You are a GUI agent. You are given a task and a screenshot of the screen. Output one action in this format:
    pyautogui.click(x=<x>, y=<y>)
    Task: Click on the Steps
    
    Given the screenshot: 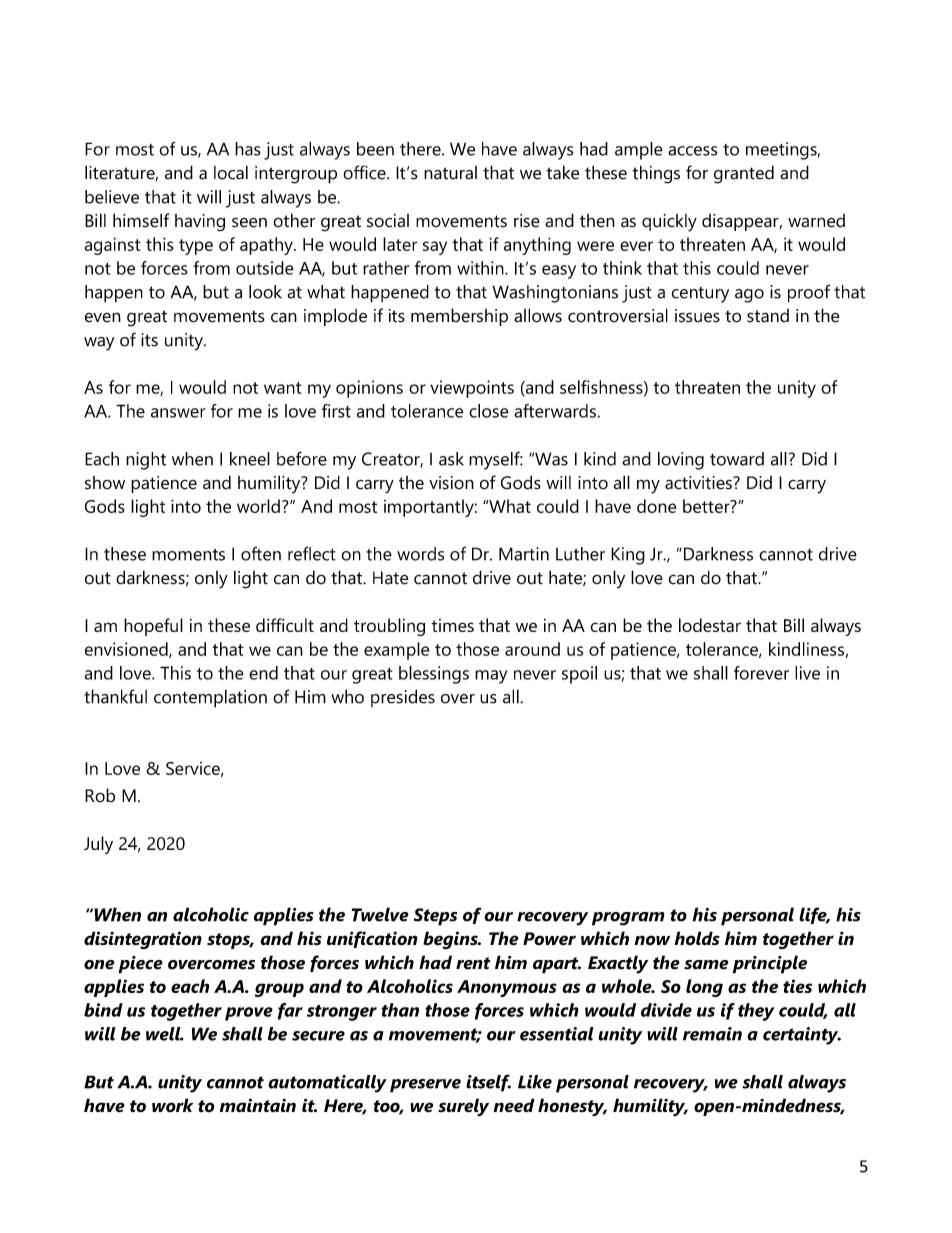 What is the action you would take?
    pyautogui.click(x=435, y=917)
